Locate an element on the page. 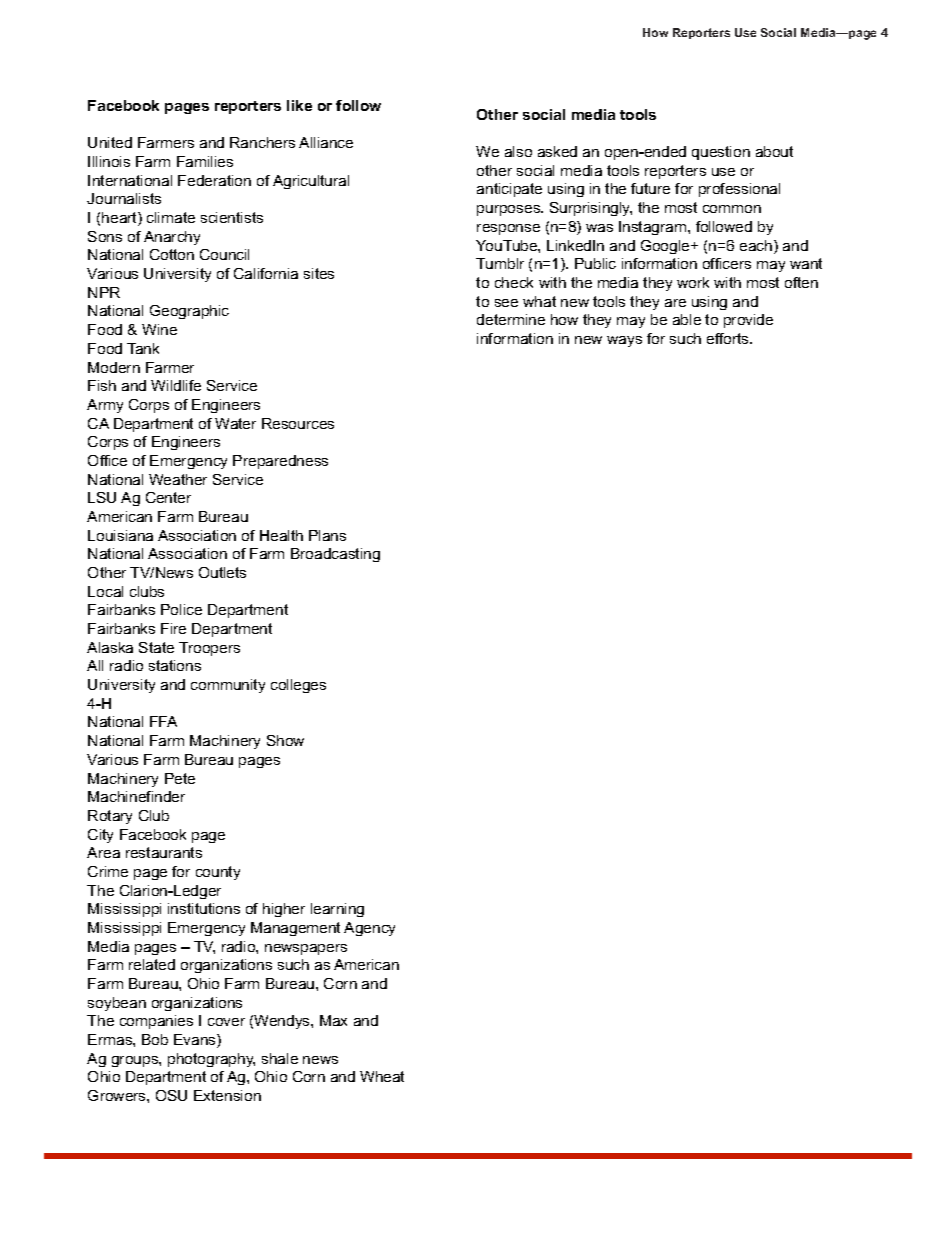 This page has width=952, height=1233. Max is located at coordinates (333, 1020).
